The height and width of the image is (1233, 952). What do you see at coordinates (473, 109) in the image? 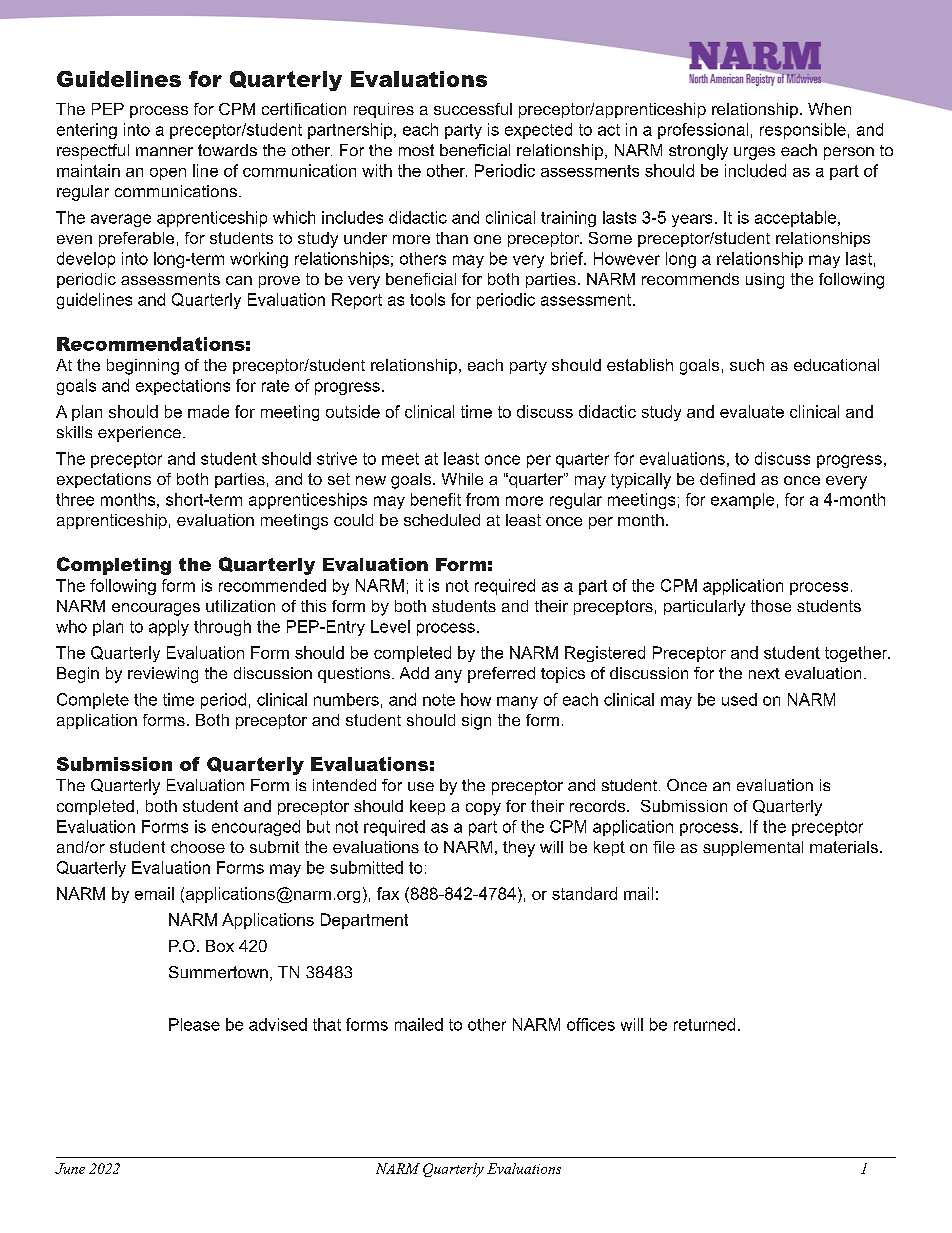
I see `successful` at bounding box center [473, 109].
